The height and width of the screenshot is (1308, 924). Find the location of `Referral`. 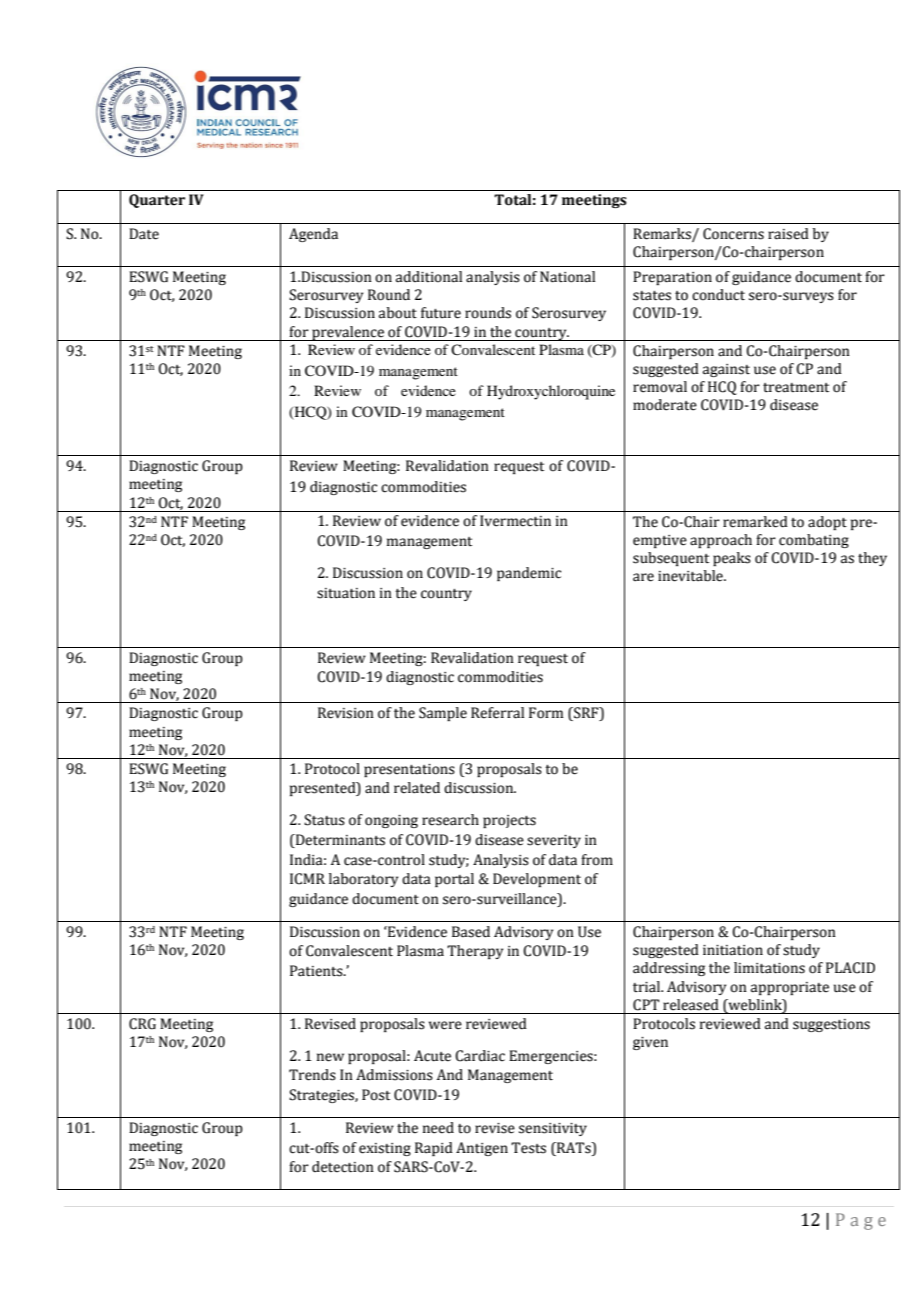

Referral is located at coordinates (497, 713).
